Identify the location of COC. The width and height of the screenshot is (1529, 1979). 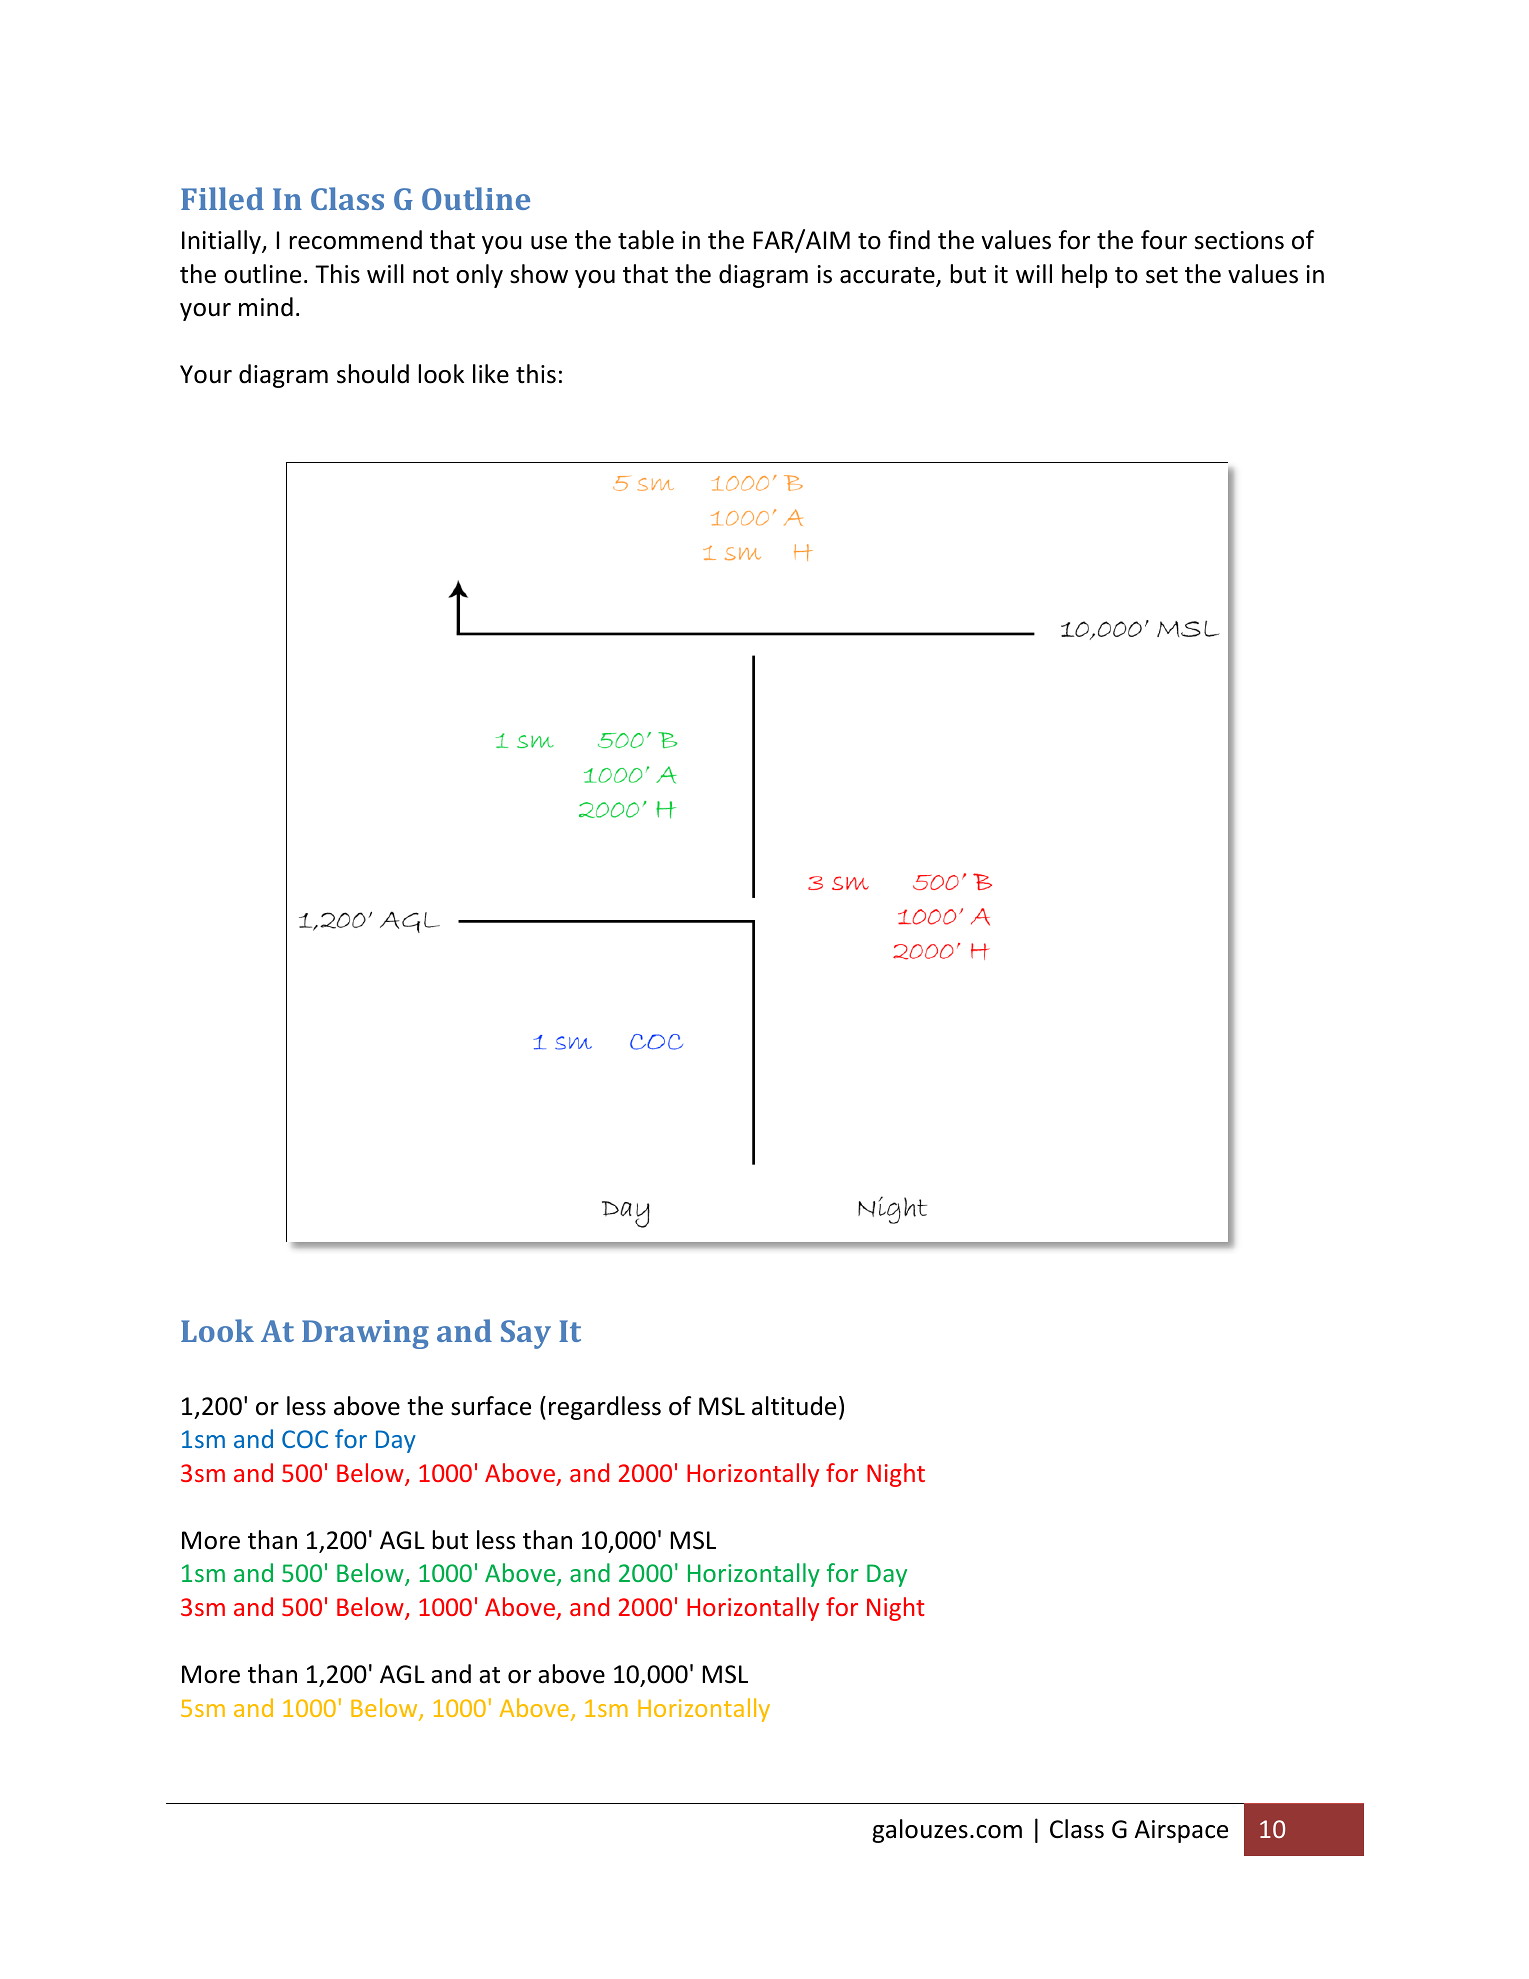
(305, 1439).
